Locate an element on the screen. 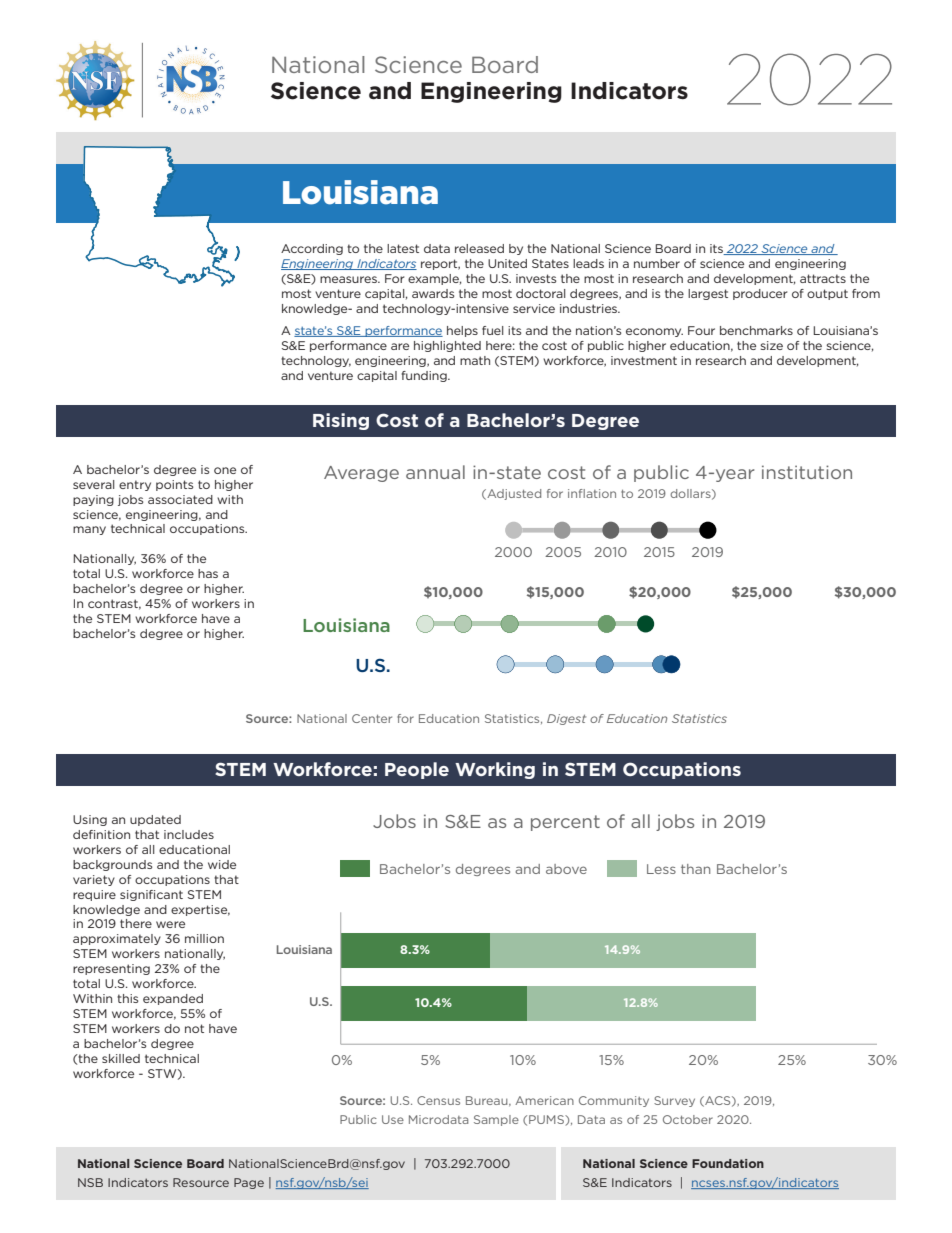 The height and width of the screenshot is (1233, 952). producer is located at coordinates (760, 294).
